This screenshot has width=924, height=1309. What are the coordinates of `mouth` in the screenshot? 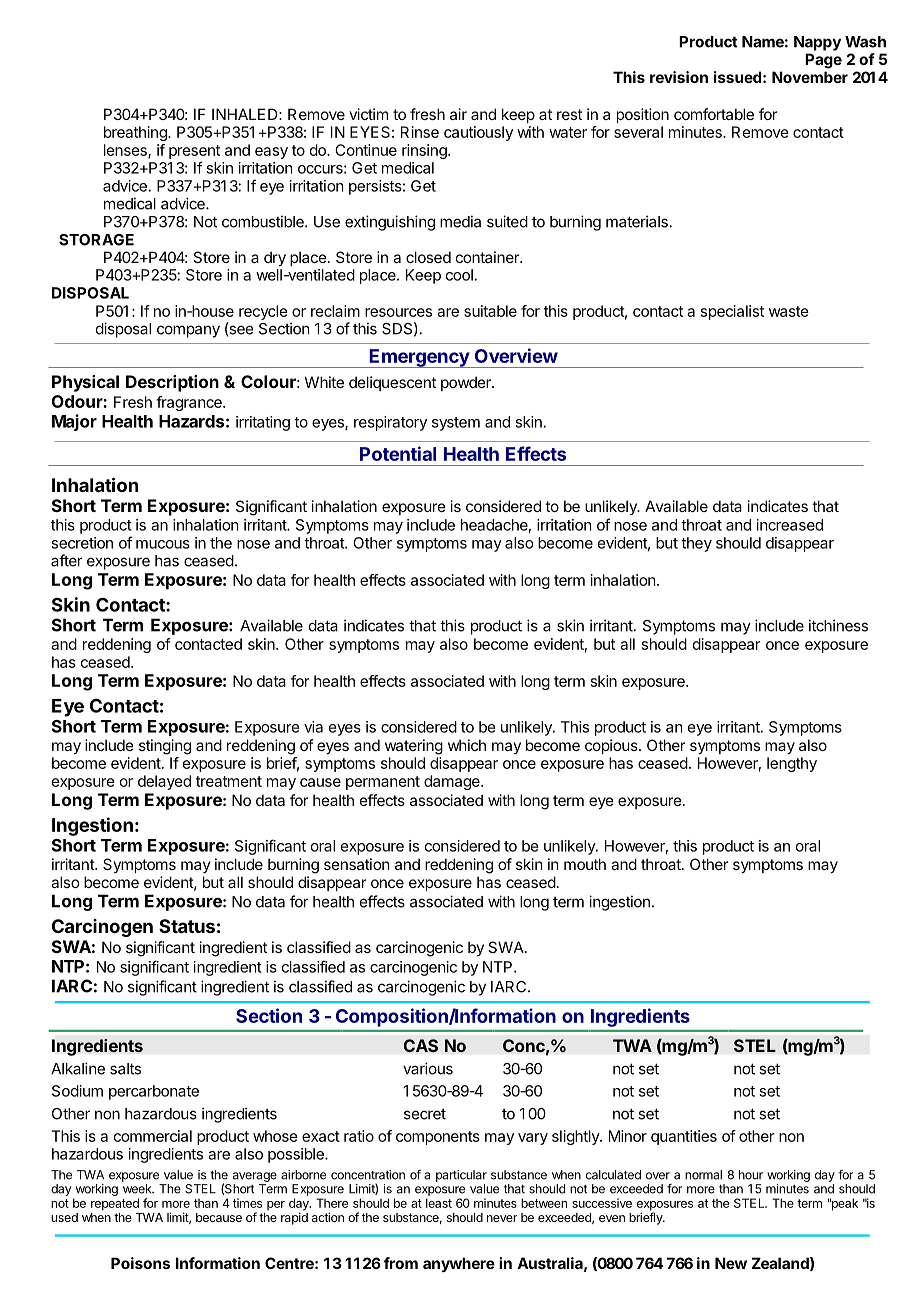 It's located at (585, 864).
